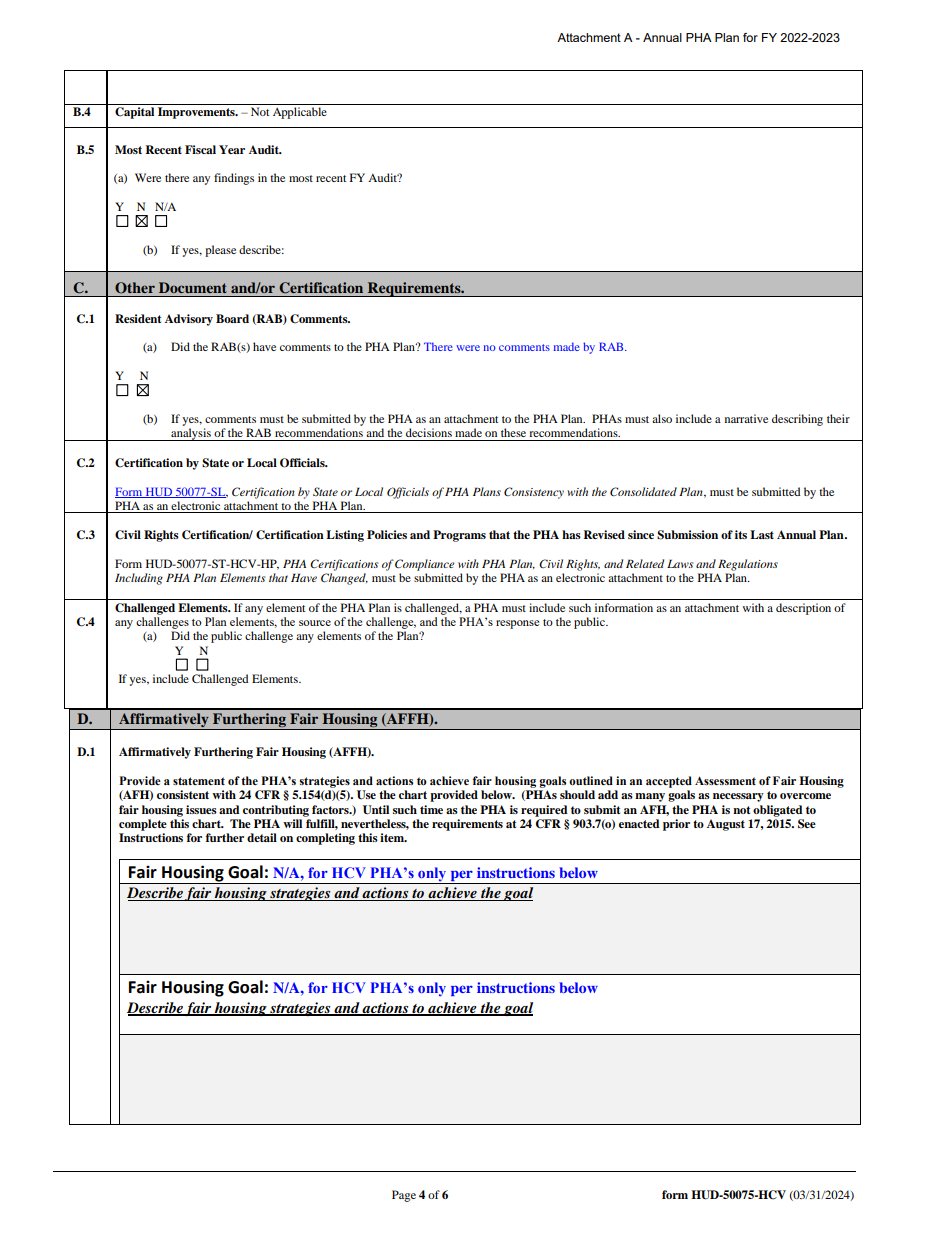 This screenshot has width=952, height=1233. I want to click on time, so click(431, 809).
